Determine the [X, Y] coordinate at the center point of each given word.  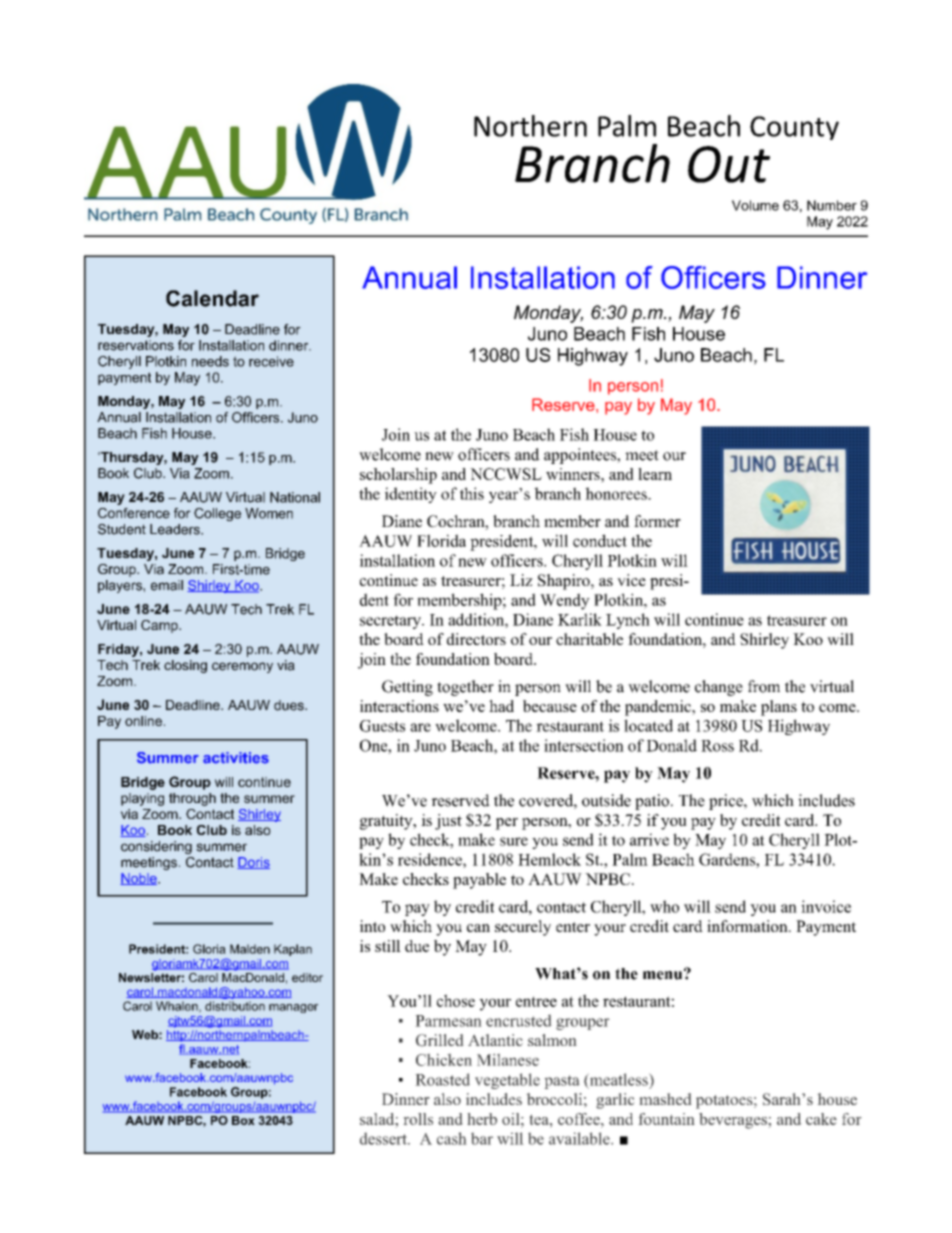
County [794, 128]
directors [476, 639]
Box [243, 1120]
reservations [136, 345]
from [764, 686]
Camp [160, 626]
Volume [755, 205]
